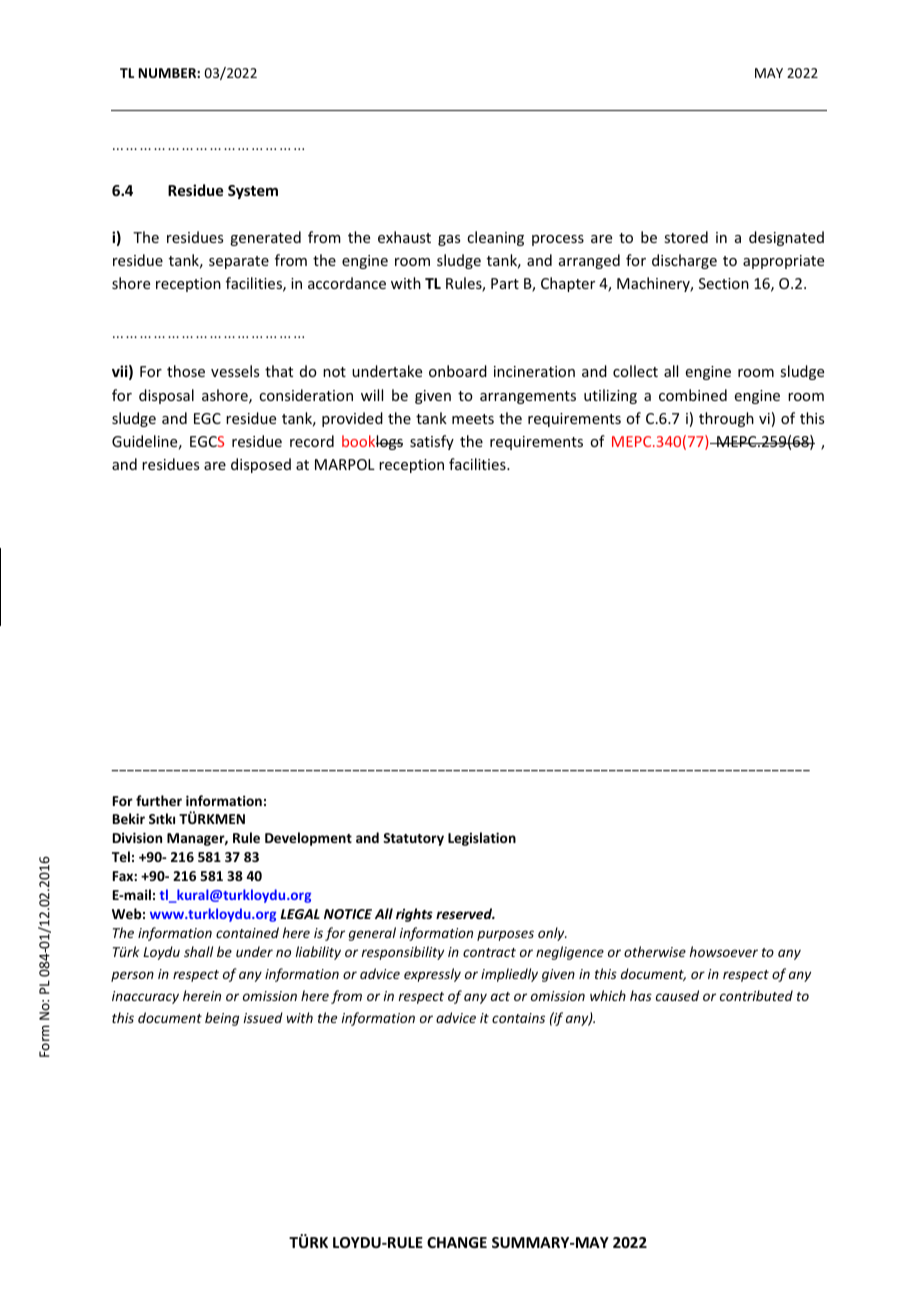 This screenshot has height=1308, width=924. What do you see at coordinates (457, 1242) in the screenshot?
I see `CHANGE` at bounding box center [457, 1242].
